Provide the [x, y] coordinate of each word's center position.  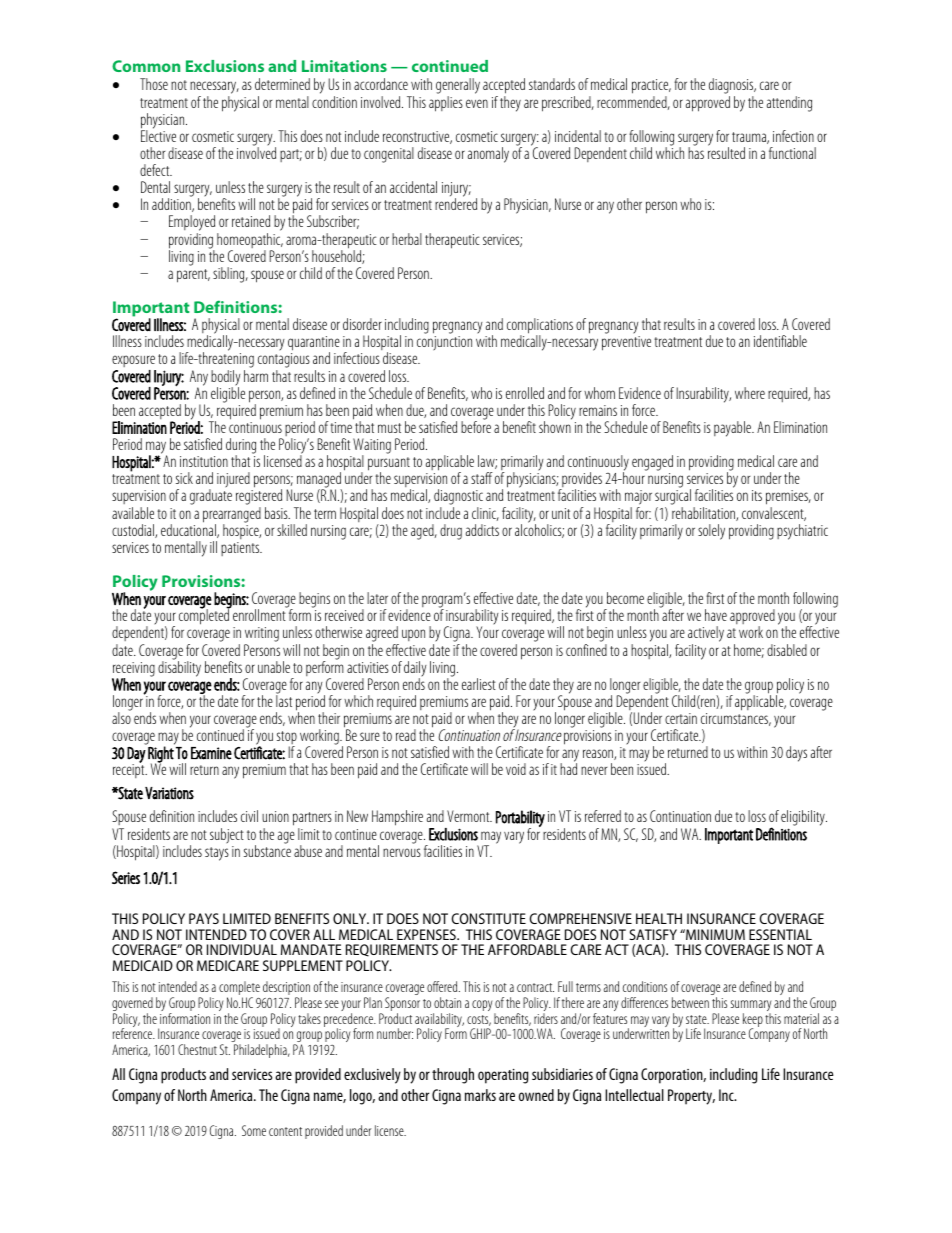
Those [154, 84]
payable [734, 429]
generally [458, 87]
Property [691, 1097]
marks [480, 1095]
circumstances [736, 719]
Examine [211, 753]
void [516, 769]
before [476, 426]
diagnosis [732, 87]
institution [204, 461]
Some [254, 1130]
